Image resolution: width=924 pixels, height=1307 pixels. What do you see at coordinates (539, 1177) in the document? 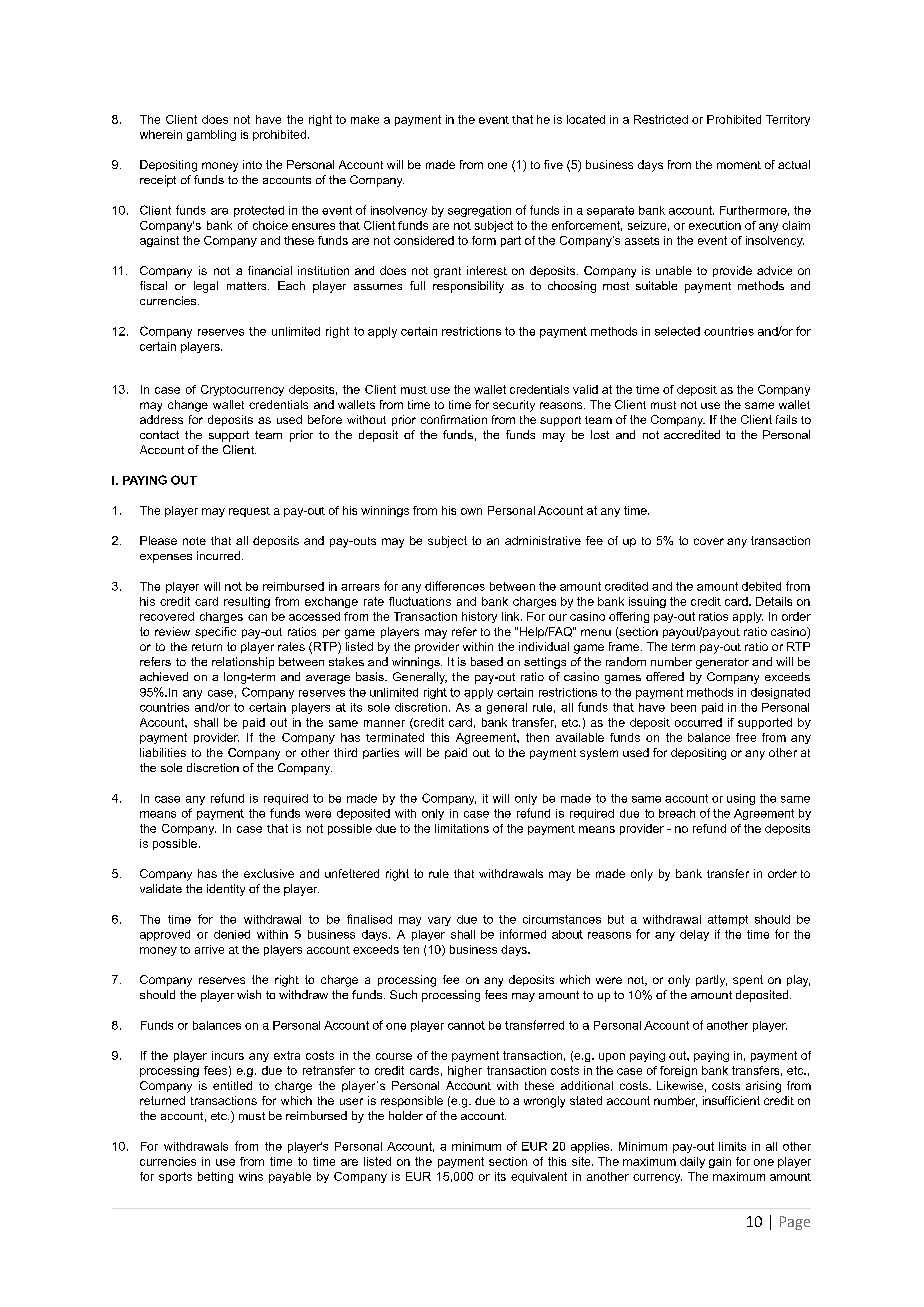
I see `equivalent` at bounding box center [539, 1177].
